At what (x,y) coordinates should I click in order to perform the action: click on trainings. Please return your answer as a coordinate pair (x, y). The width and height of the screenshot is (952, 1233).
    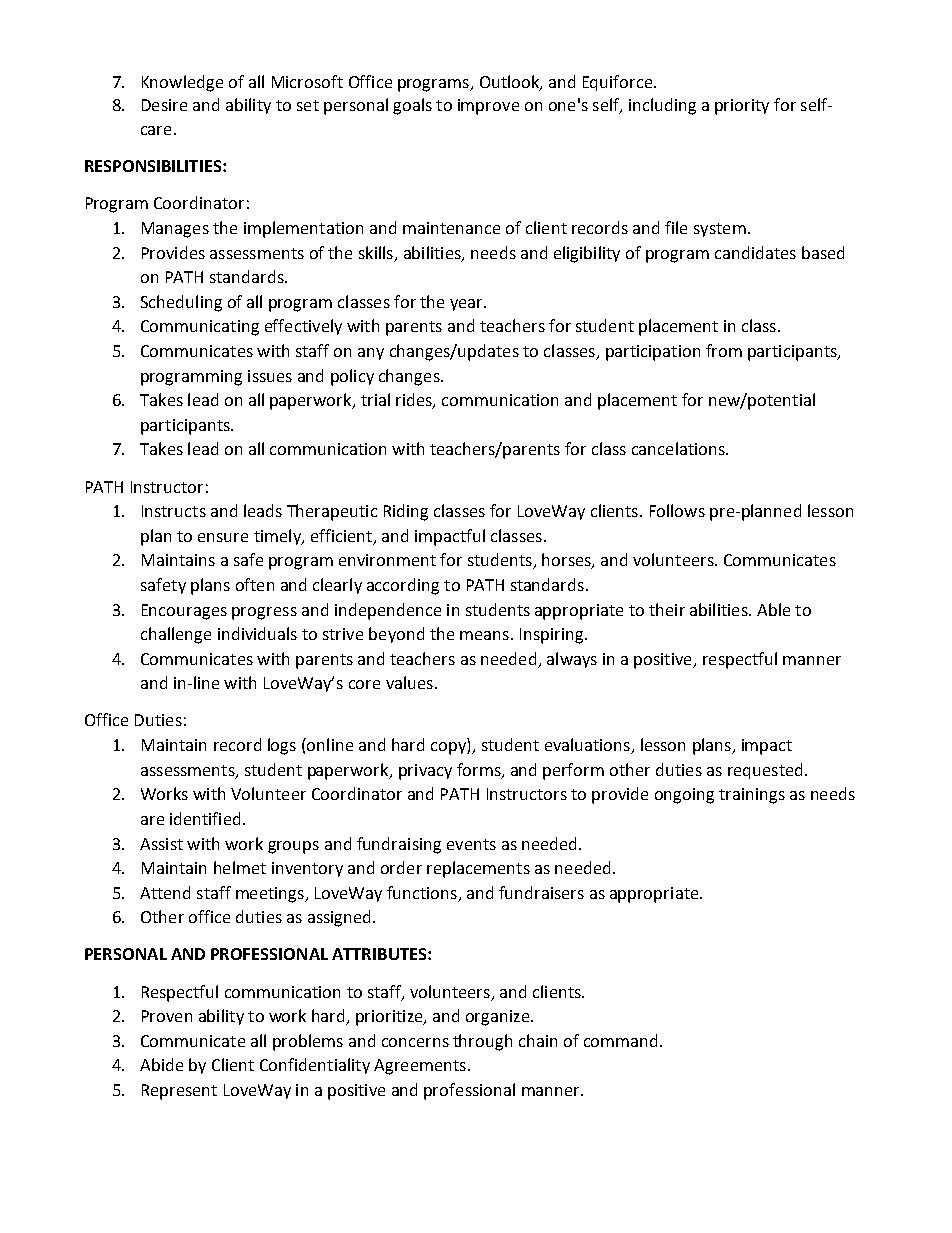
    Looking at the image, I should click on (752, 796).
